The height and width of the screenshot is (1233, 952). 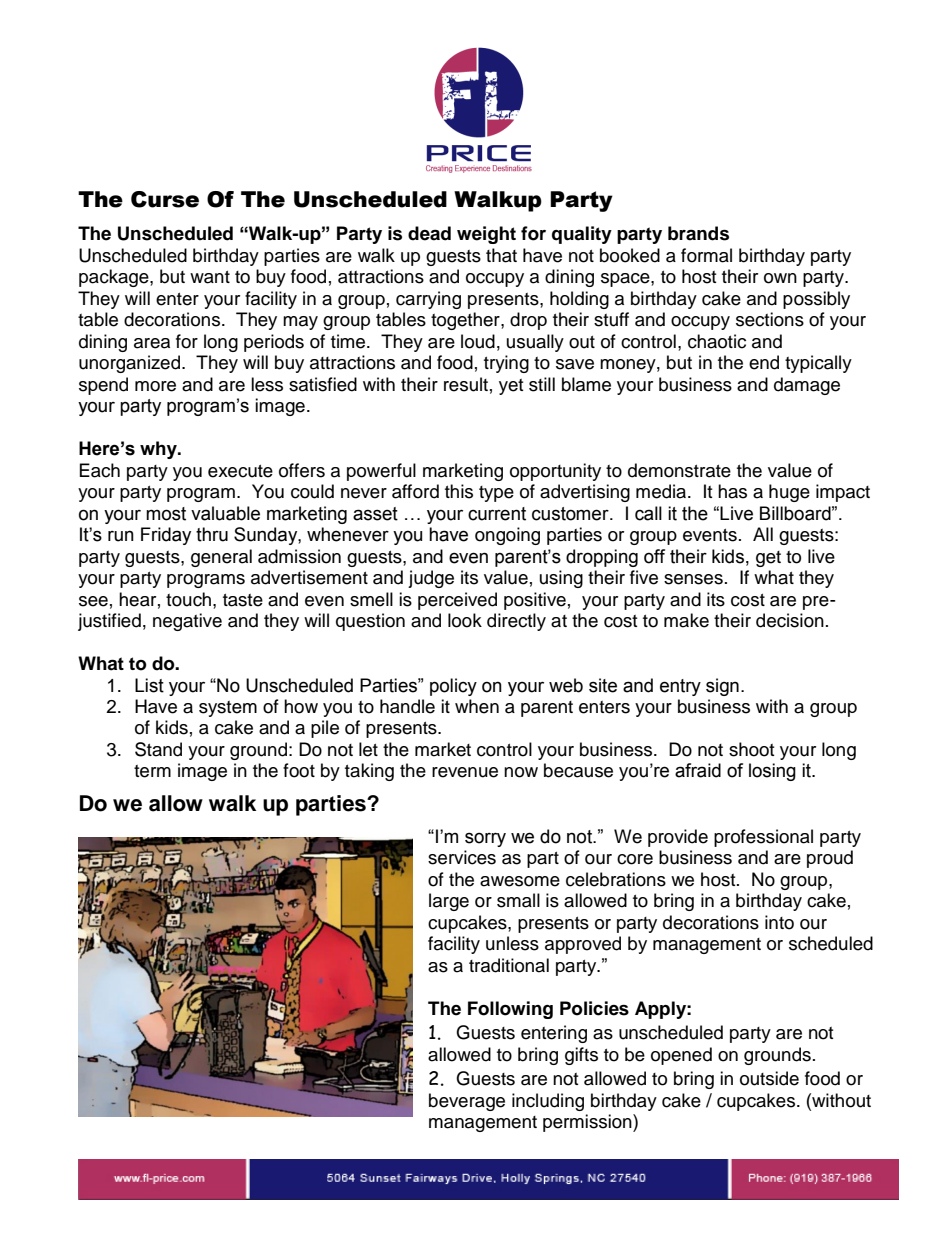 What do you see at coordinates (698, 233) in the screenshot?
I see `brands` at bounding box center [698, 233].
